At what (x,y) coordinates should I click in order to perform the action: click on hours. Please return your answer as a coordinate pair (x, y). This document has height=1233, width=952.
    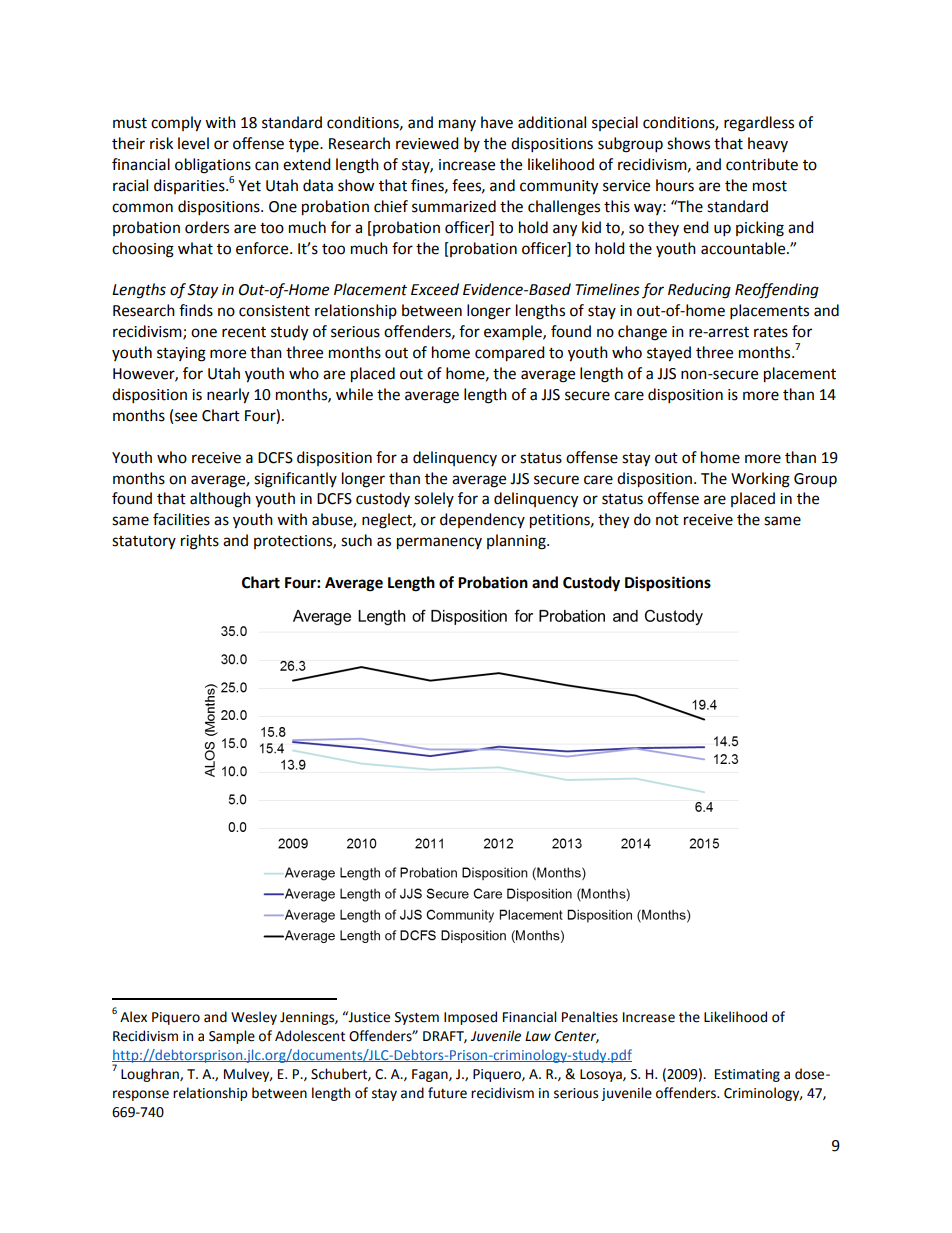
    Looking at the image, I should click on (675, 185).
